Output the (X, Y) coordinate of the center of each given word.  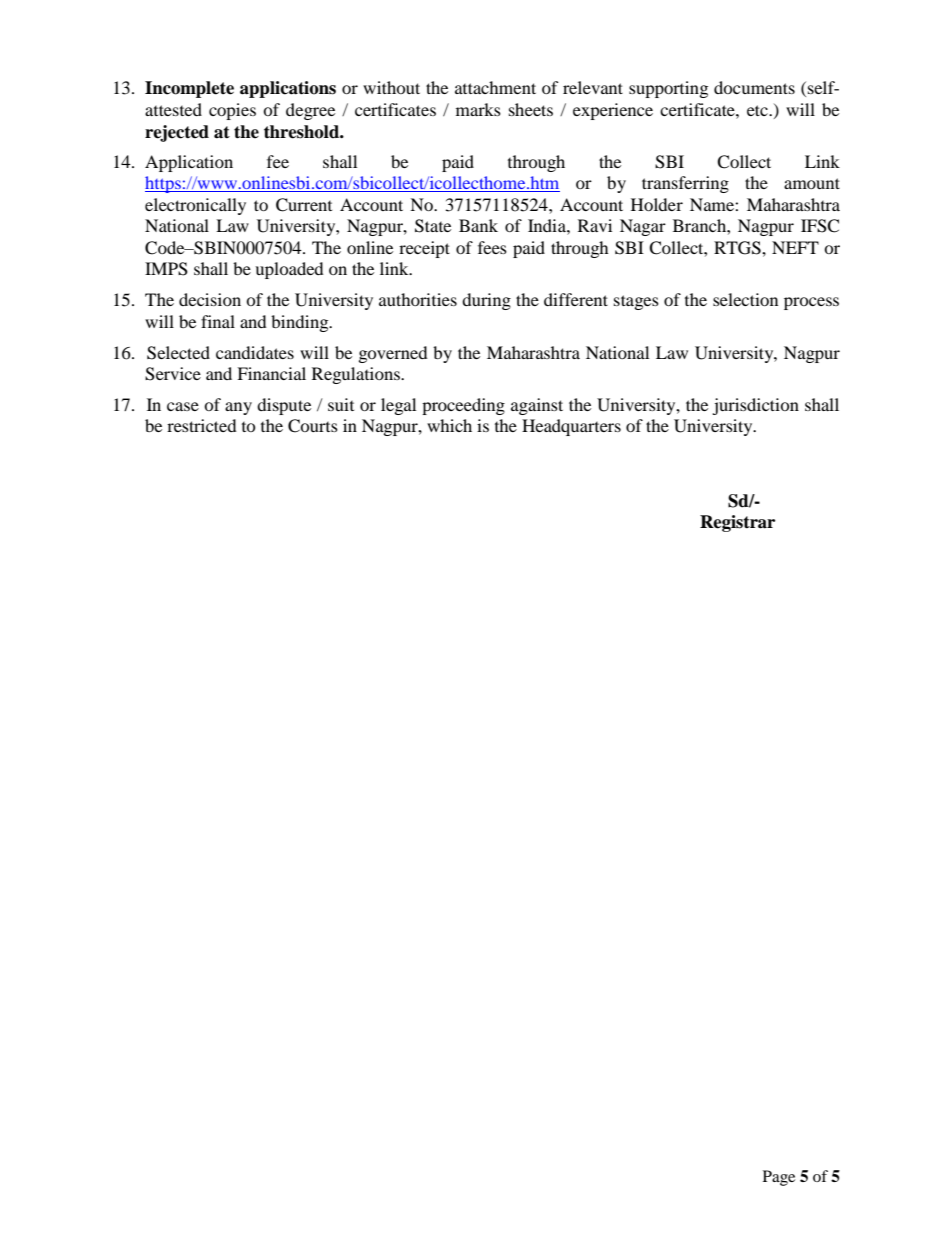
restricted (202, 425)
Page (779, 1178)
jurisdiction (755, 406)
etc (758, 110)
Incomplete (189, 89)
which (449, 425)
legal (398, 406)
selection (745, 299)
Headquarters (571, 427)
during (486, 301)
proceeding (463, 406)
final (218, 321)
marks (478, 109)
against (537, 406)
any (238, 408)
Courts (313, 426)
